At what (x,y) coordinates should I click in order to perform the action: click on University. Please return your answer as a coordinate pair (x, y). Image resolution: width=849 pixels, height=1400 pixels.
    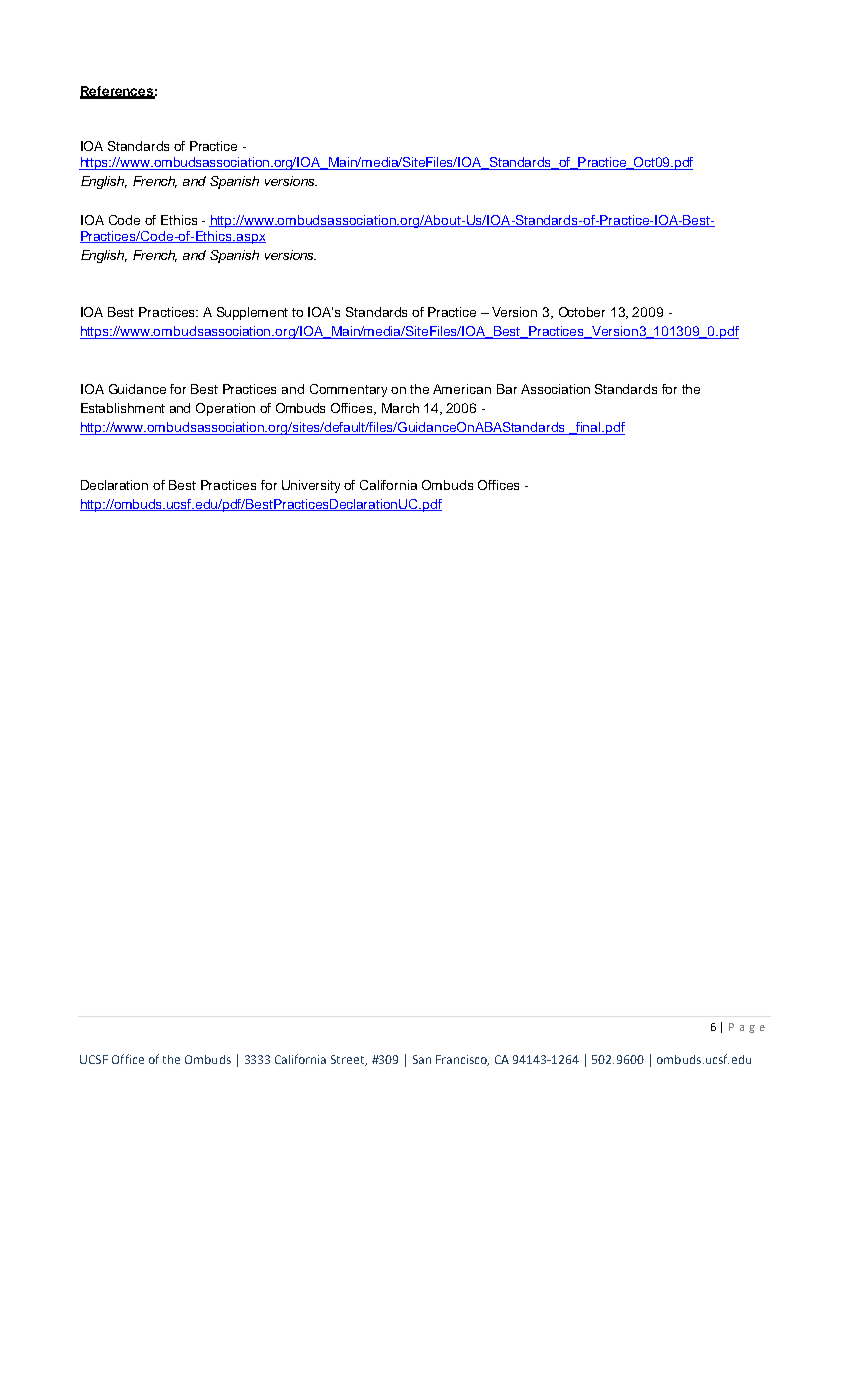
    Looking at the image, I should click on (311, 486).
